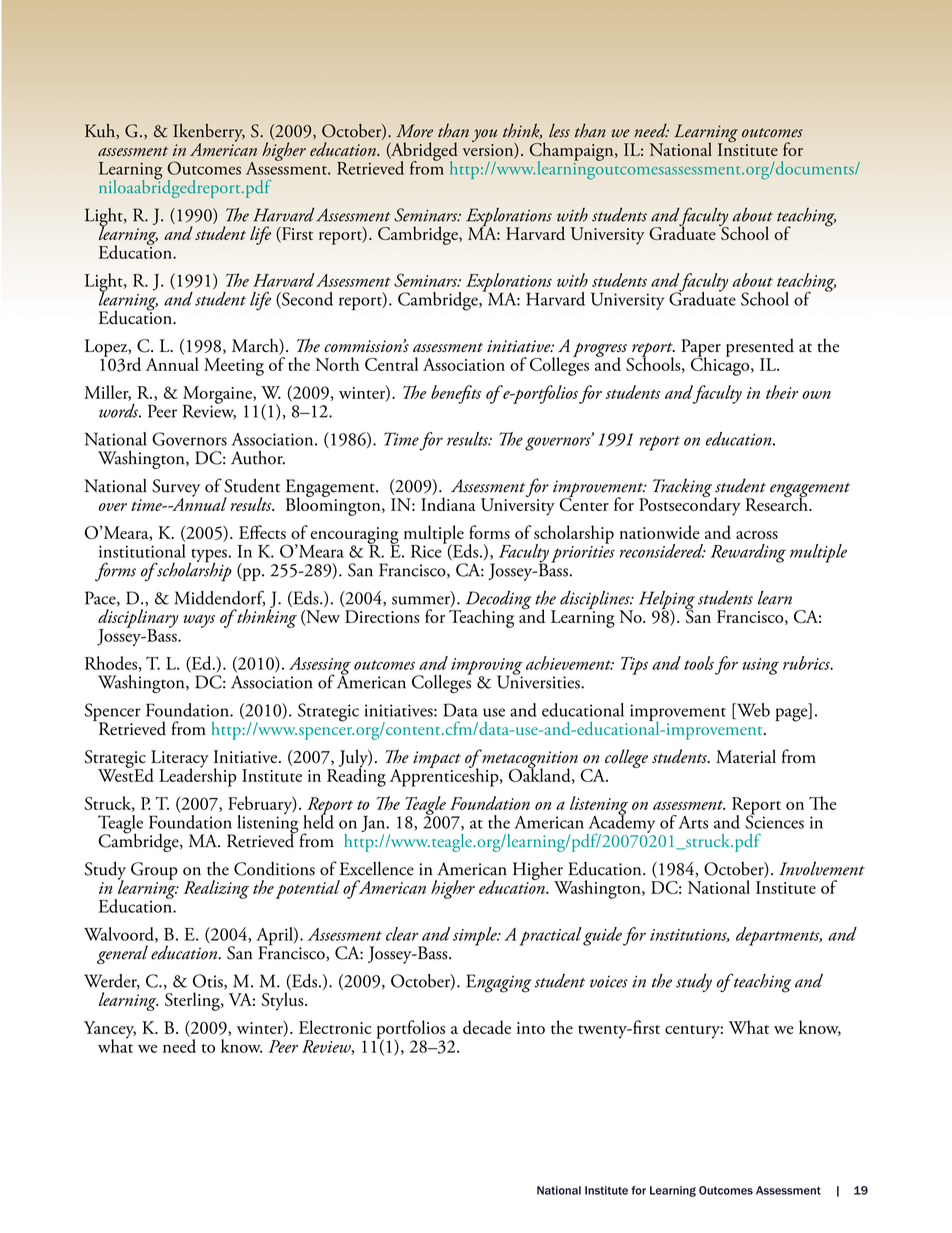 Image resolution: width=952 pixels, height=1233 pixels. Describe the element at coordinates (484, 137) in the screenshot. I see `you` at that location.
